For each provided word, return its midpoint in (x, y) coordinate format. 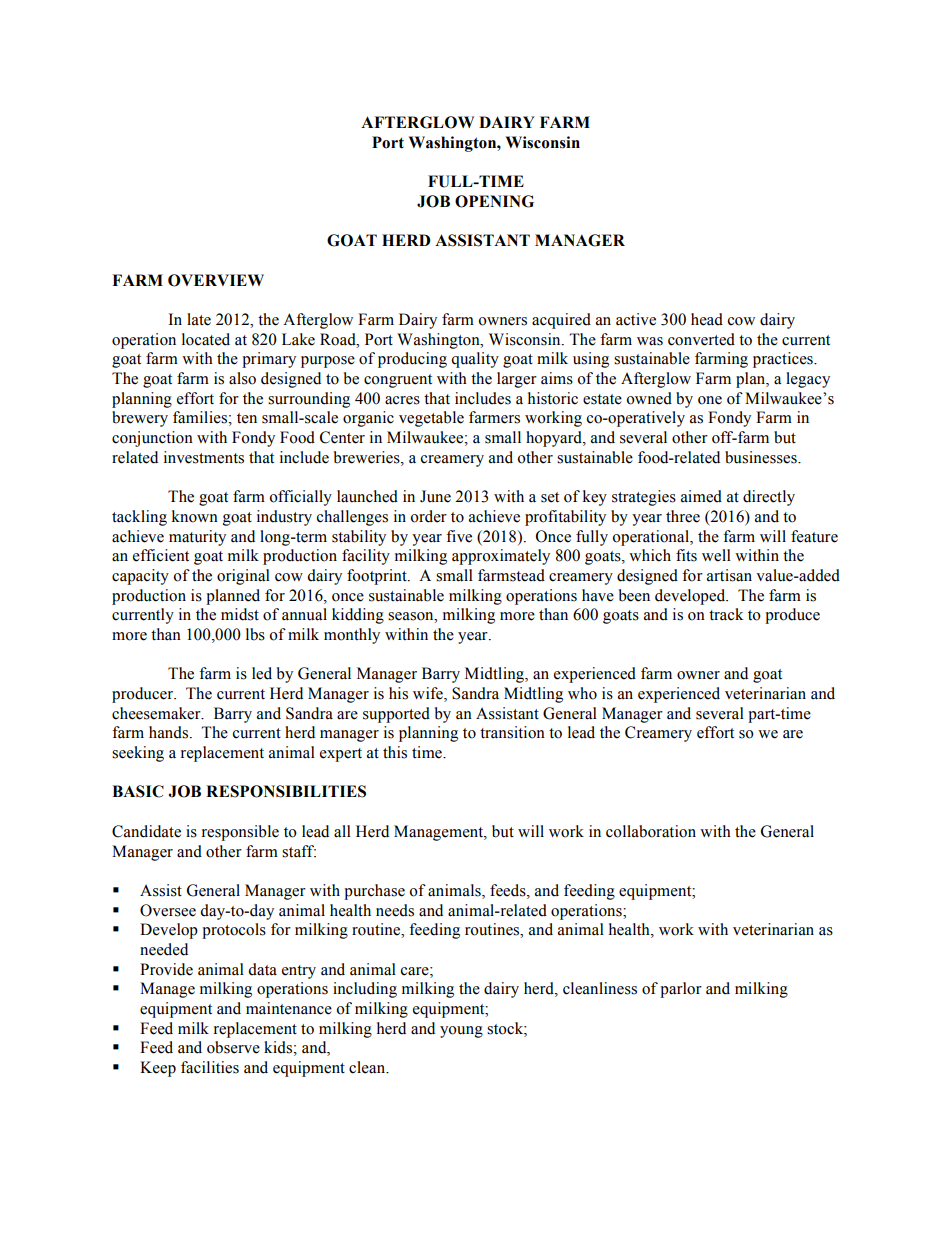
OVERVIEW (216, 280)
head (707, 319)
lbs (255, 634)
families (200, 417)
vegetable (431, 419)
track (726, 614)
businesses (762, 457)
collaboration (651, 831)
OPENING (494, 201)
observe (233, 1047)
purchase (374, 892)
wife (429, 694)
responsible (240, 833)
